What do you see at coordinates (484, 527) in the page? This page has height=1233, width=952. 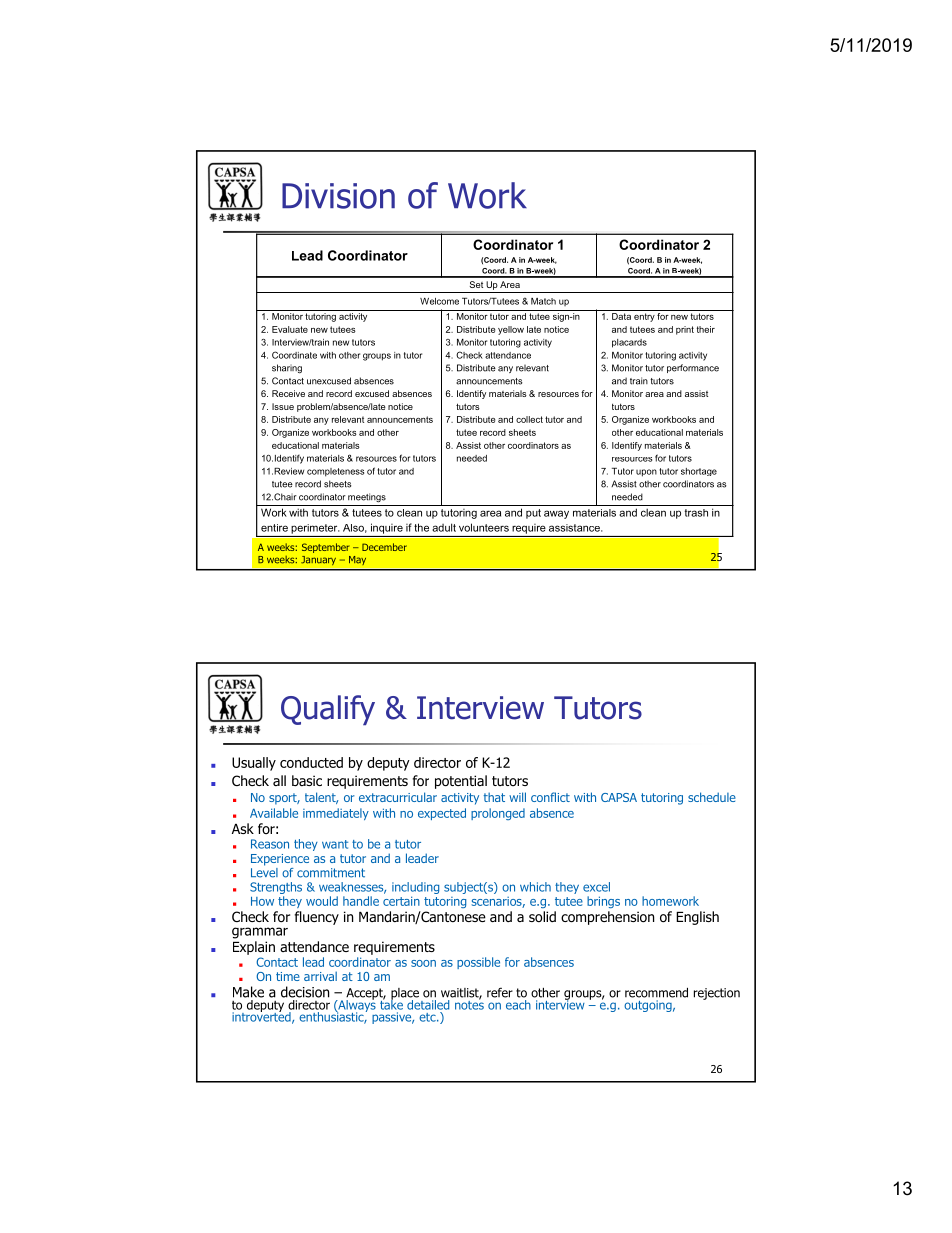 I see `volunteers` at bounding box center [484, 527].
